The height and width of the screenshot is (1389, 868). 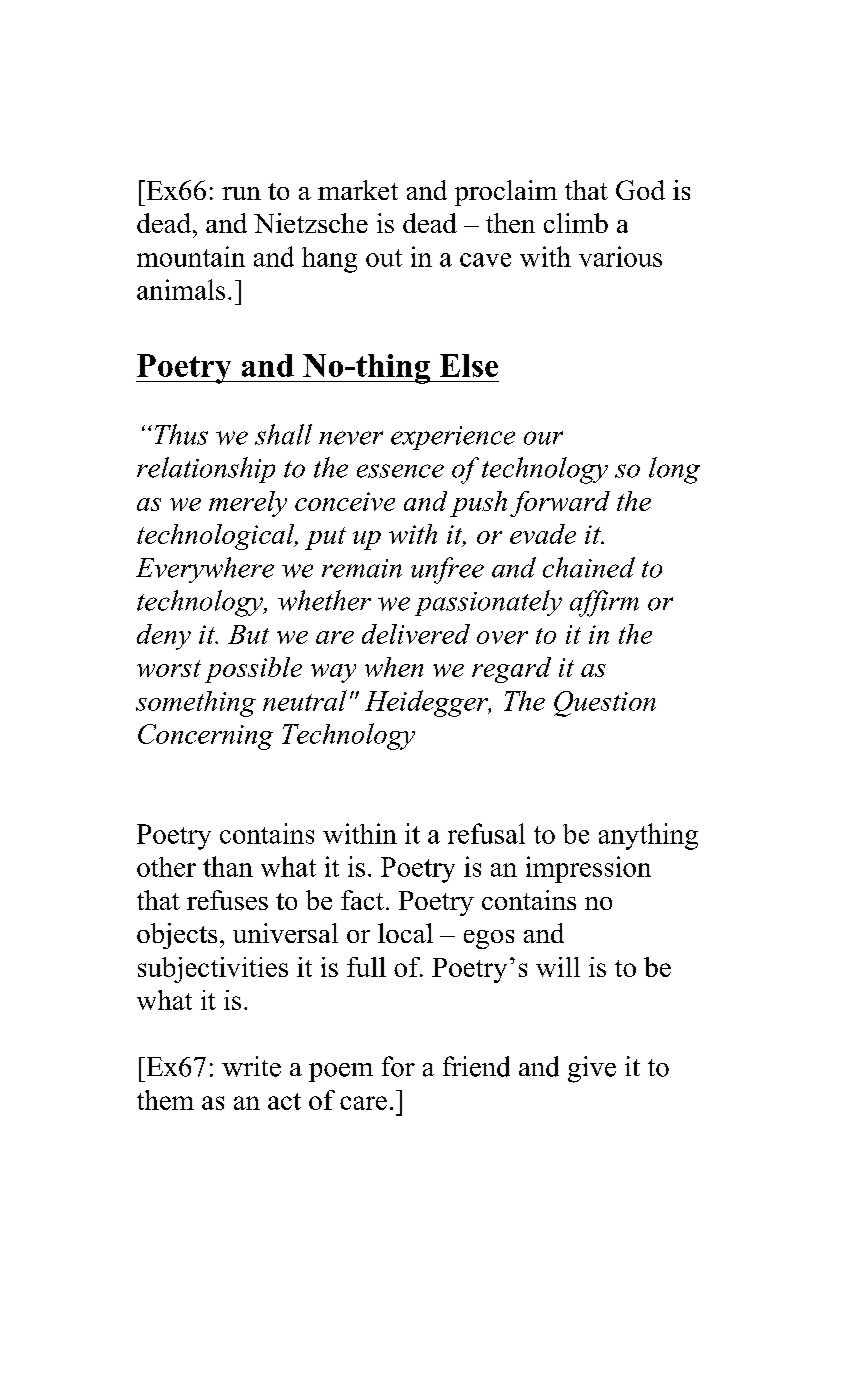 What do you see at coordinates (251, 1066) in the screenshot?
I see `write` at bounding box center [251, 1066].
